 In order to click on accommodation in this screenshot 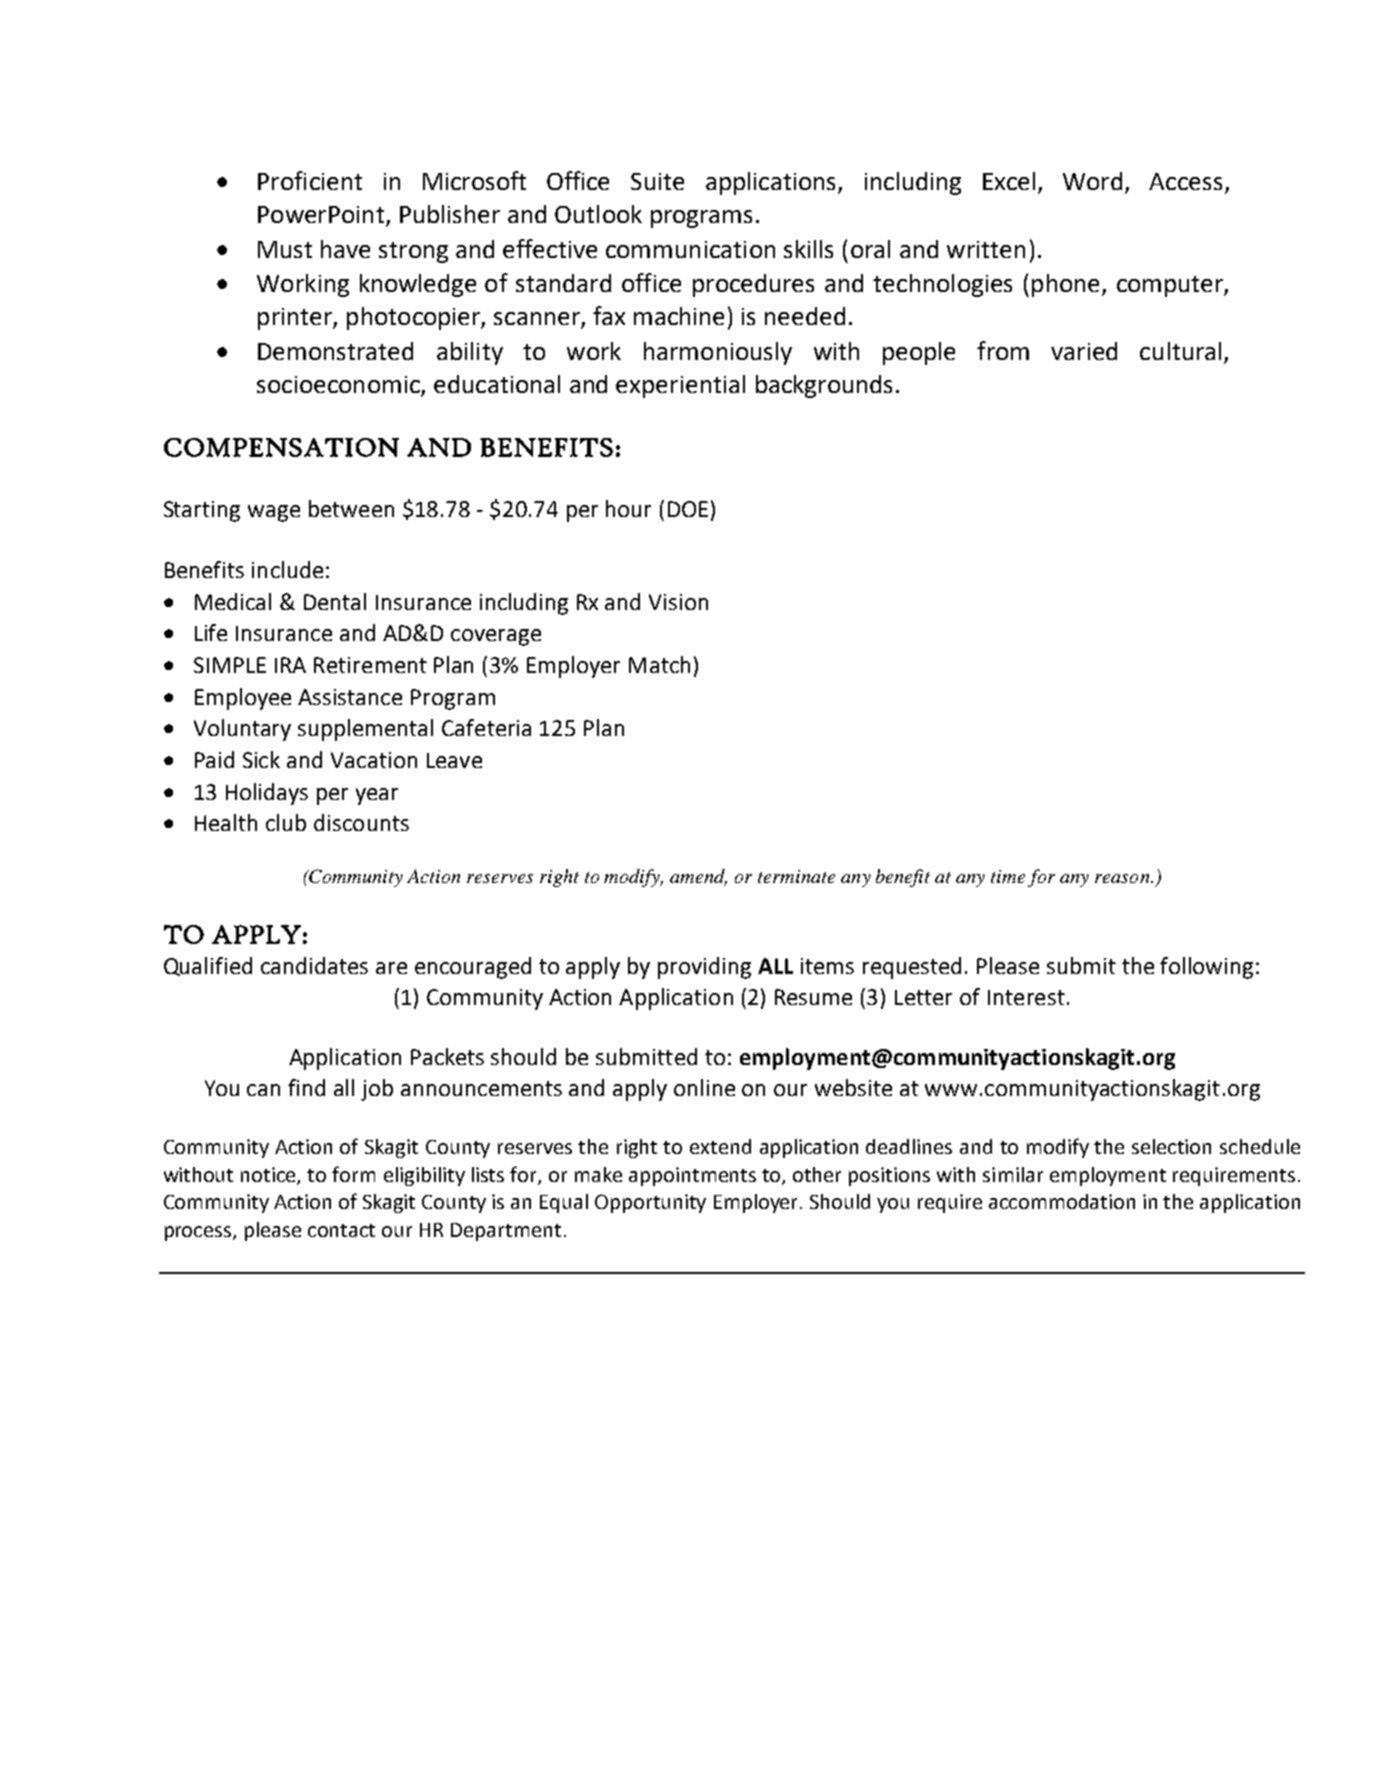, I will do `click(1062, 1201)`.
